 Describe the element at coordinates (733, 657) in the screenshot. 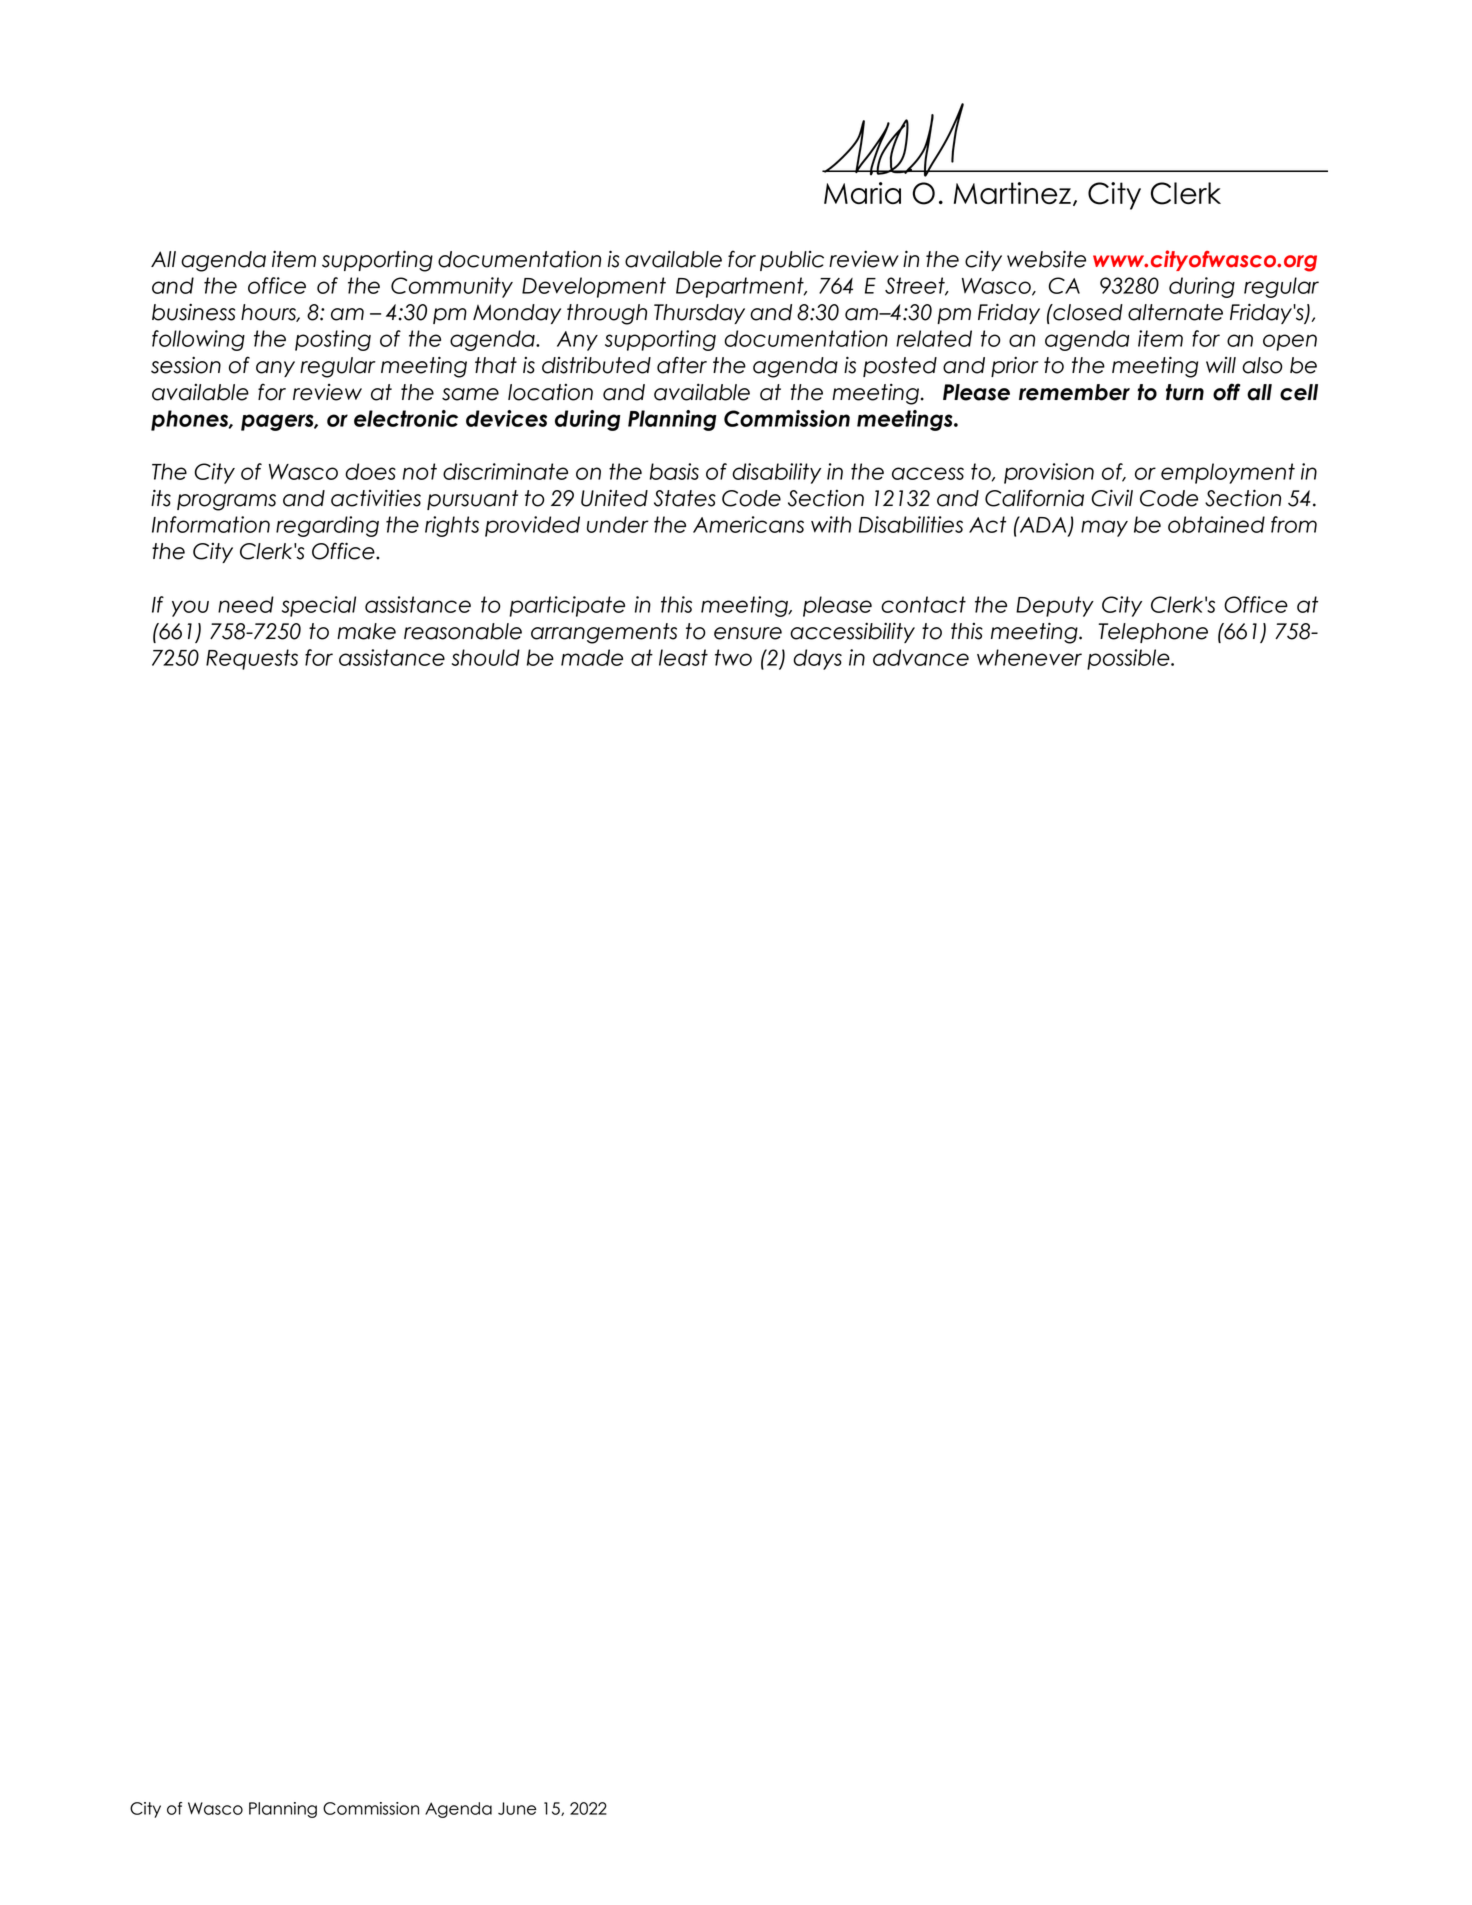

I see `two` at that location.
